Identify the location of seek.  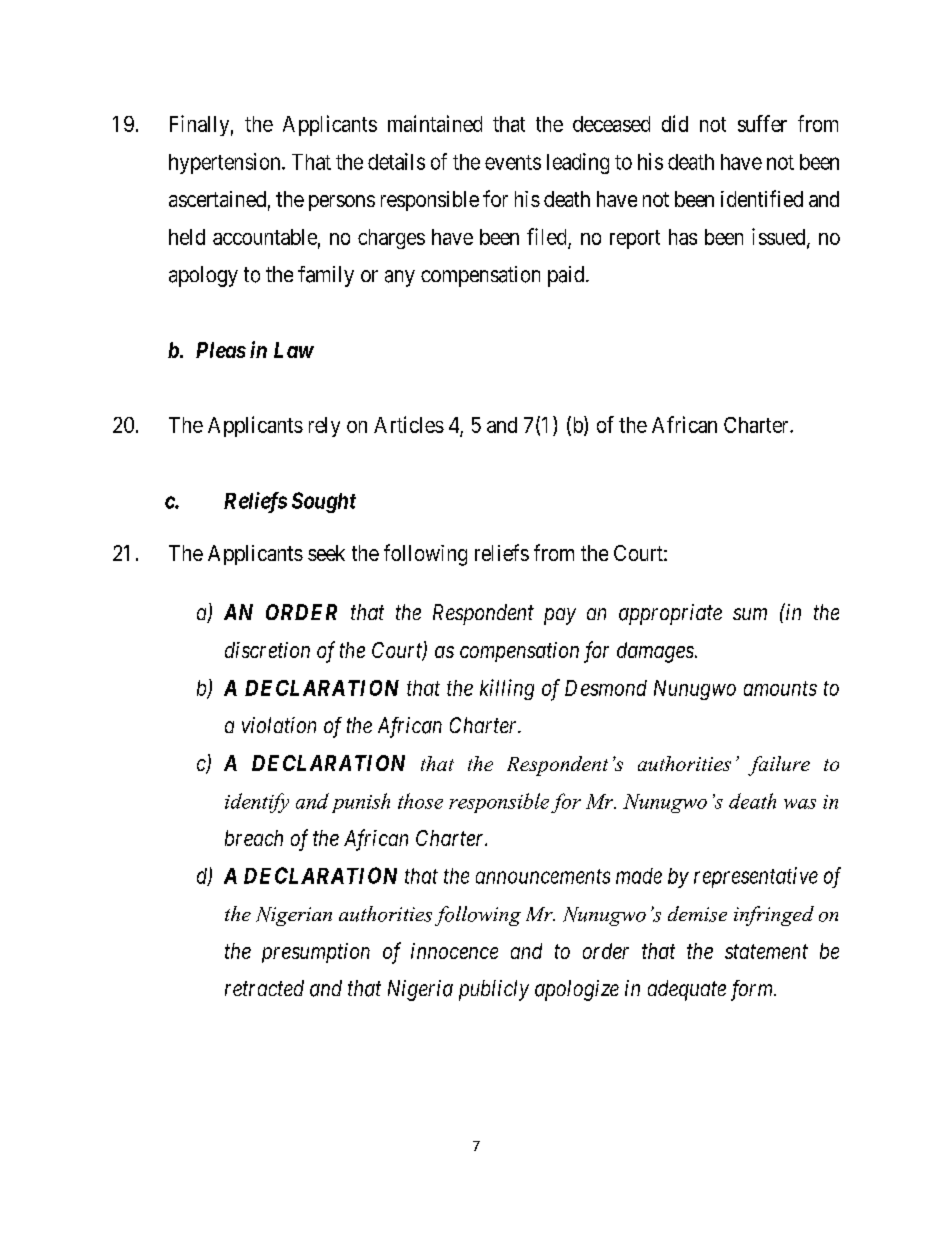
(326, 553).
